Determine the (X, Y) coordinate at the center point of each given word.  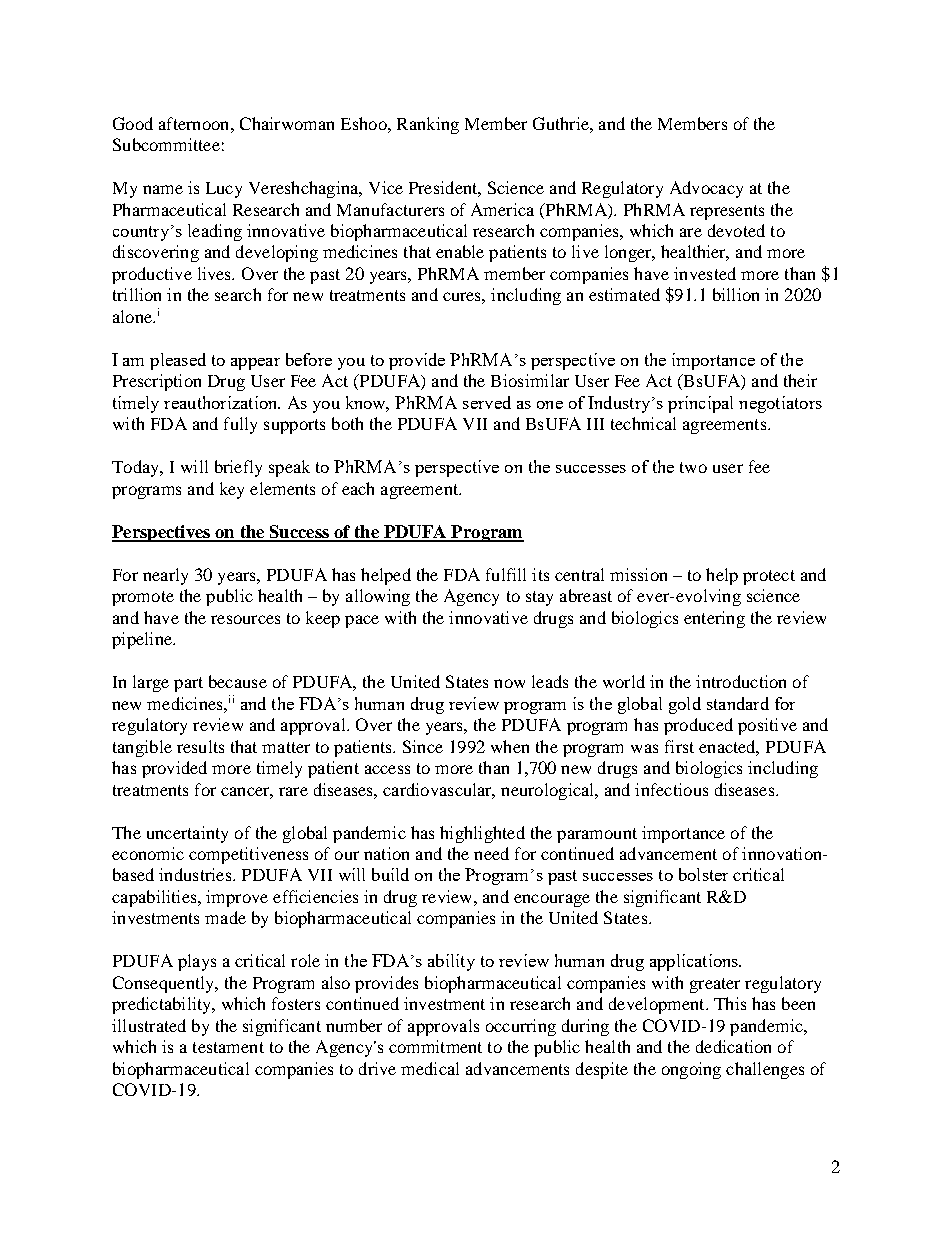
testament (228, 1047)
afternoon (195, 123)
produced (698, 726)
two (693, 467)
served (487, 402)
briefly (238, 468)
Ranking (428, 125)
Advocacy (706, 189)
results (200, 746)
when (510, 746)
